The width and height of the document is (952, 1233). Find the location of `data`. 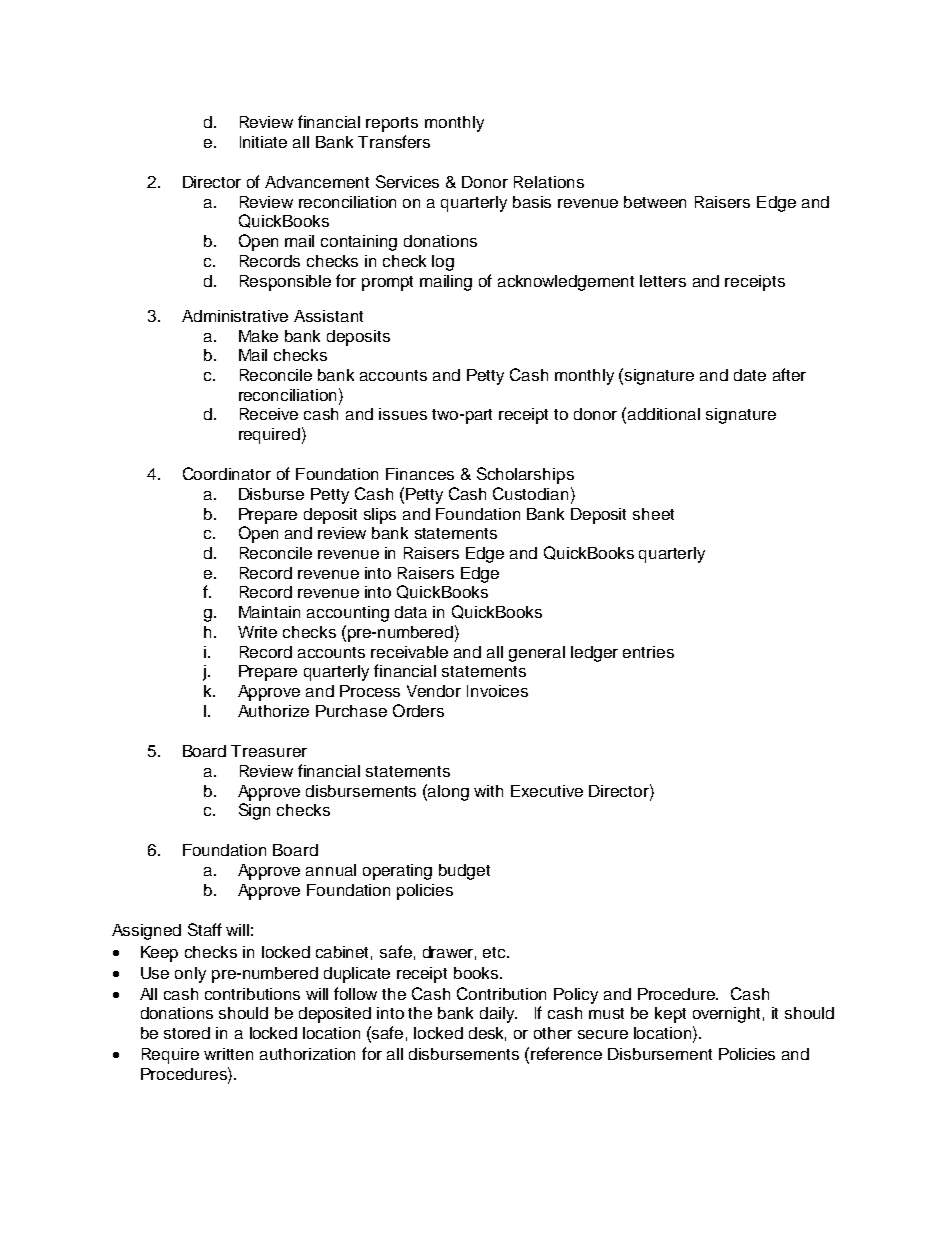

data is located at coordinates (411, 612).
